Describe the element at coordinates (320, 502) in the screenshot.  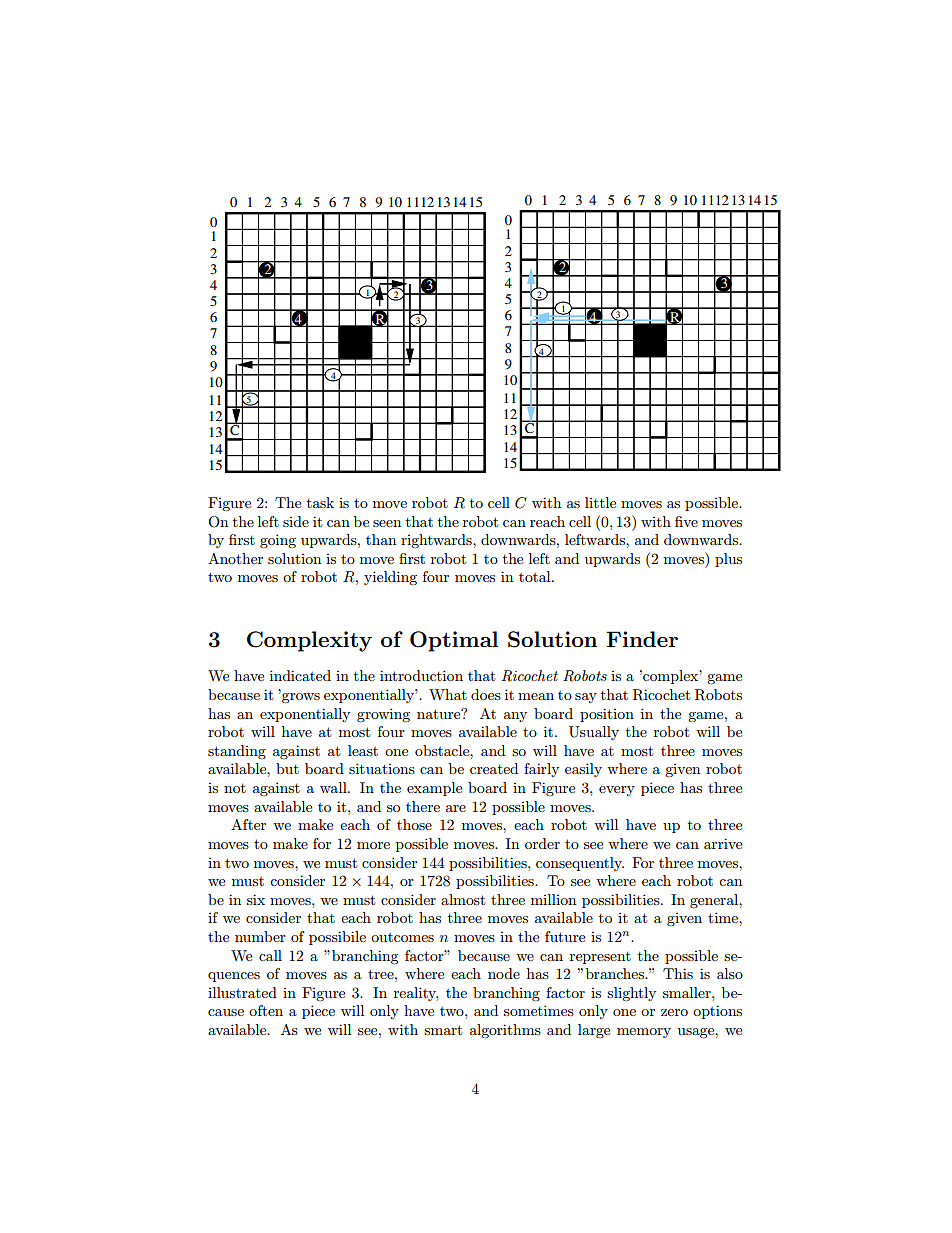
I see `task` at that location.
